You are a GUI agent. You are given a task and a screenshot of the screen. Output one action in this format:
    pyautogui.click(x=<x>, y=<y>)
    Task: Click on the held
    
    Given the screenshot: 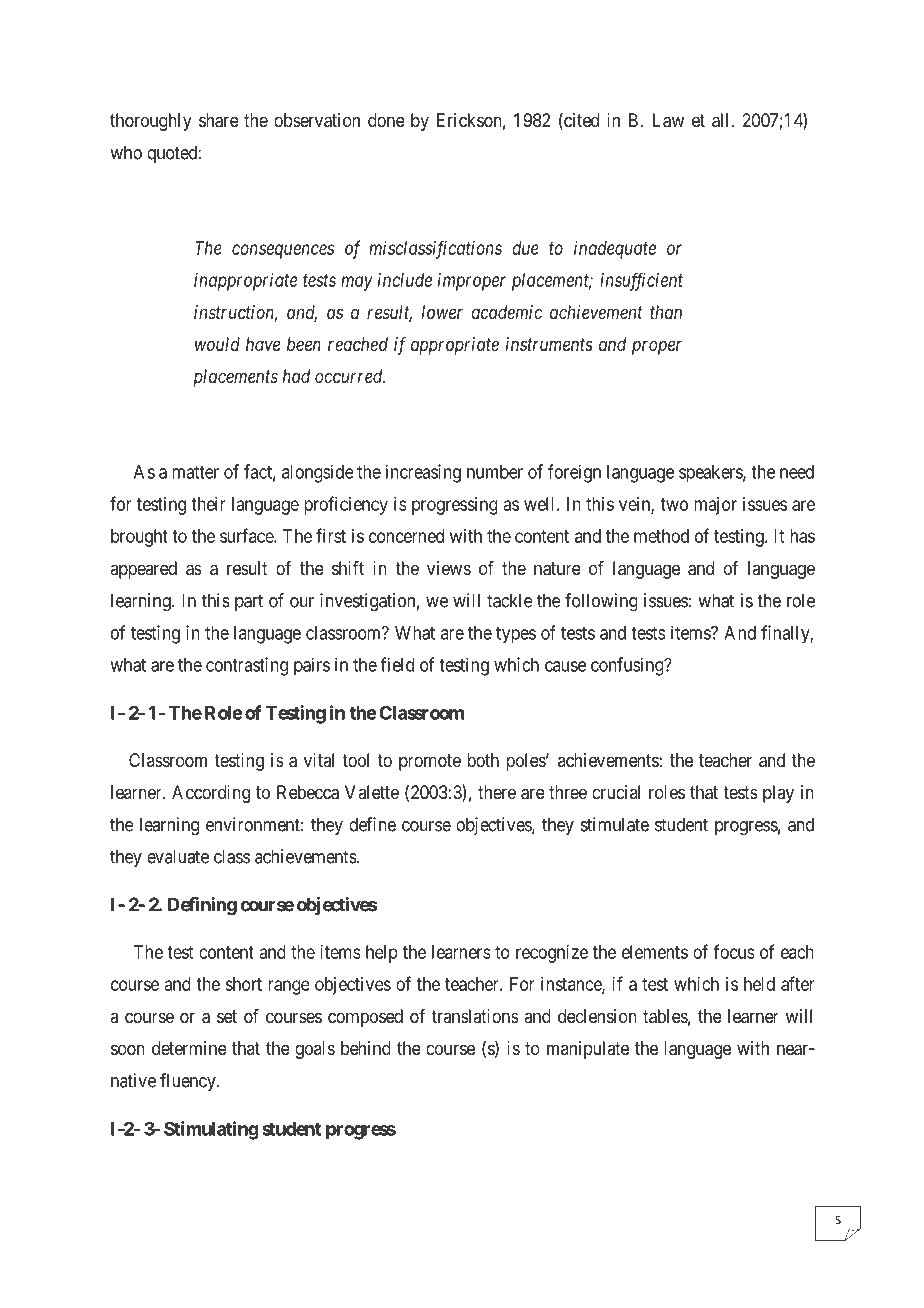 What is the action you would take?
    pyautogui.click(x=759, y=984)
